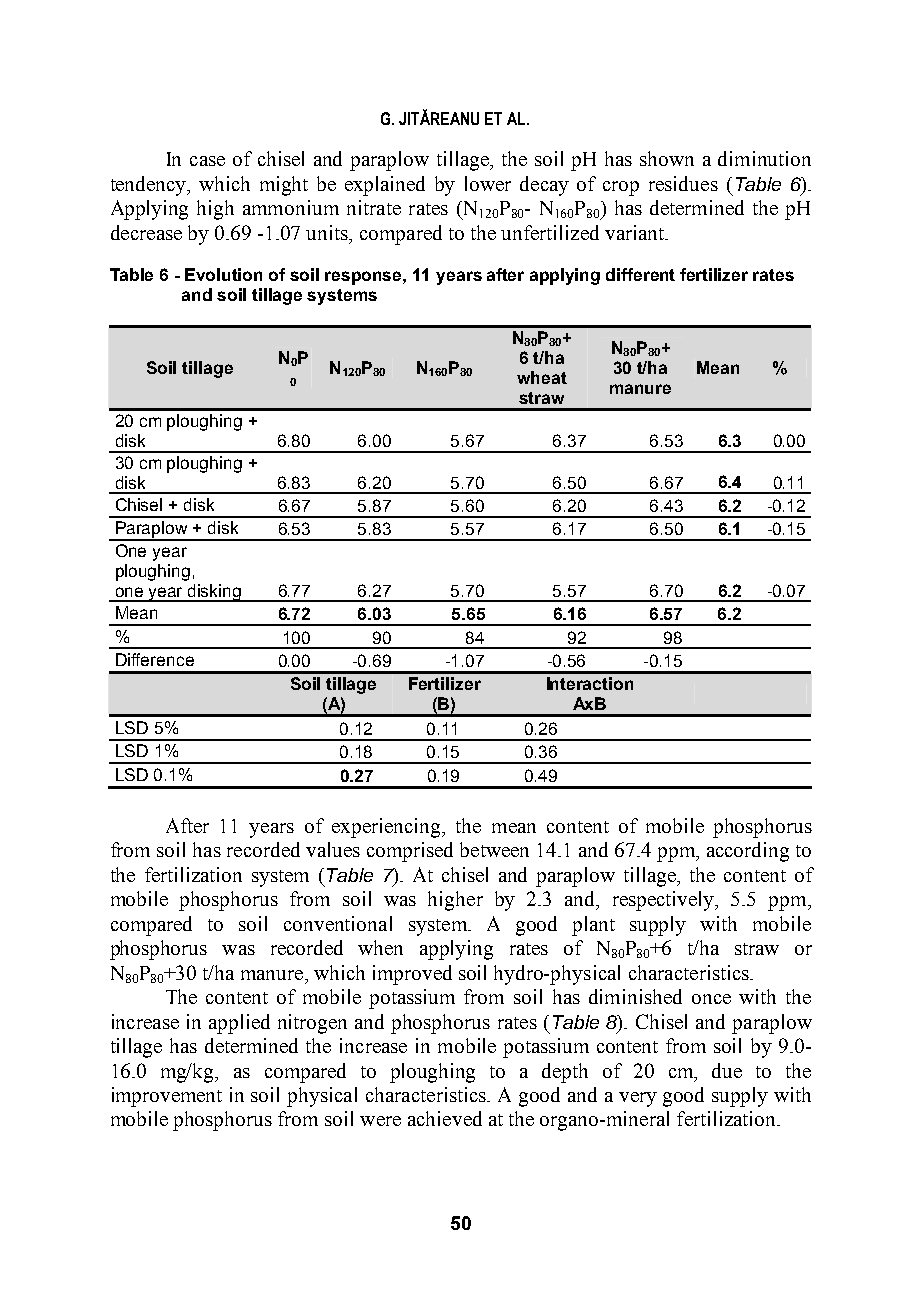 Image resolution: width=921 pixels, height=1316 pixels. What do you see at coordinates (593, 926) in the page?
I see `plant` at bounding box center [593, 926].
